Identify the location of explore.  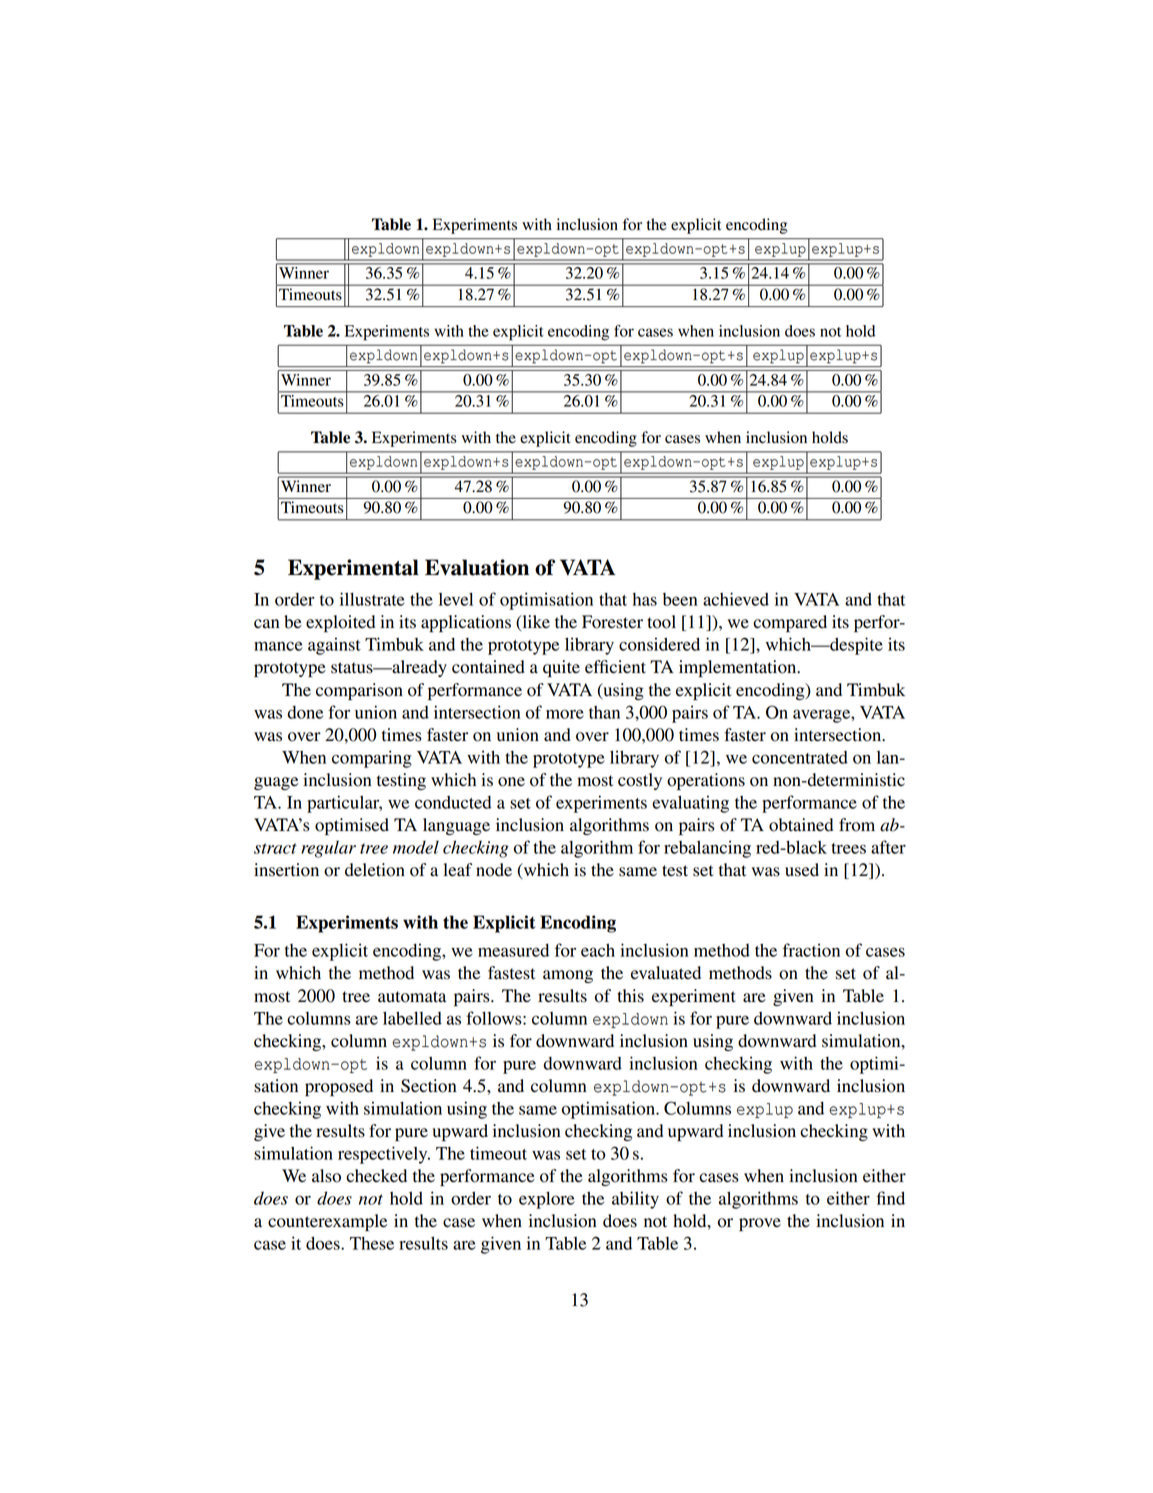
(547, 1200).
